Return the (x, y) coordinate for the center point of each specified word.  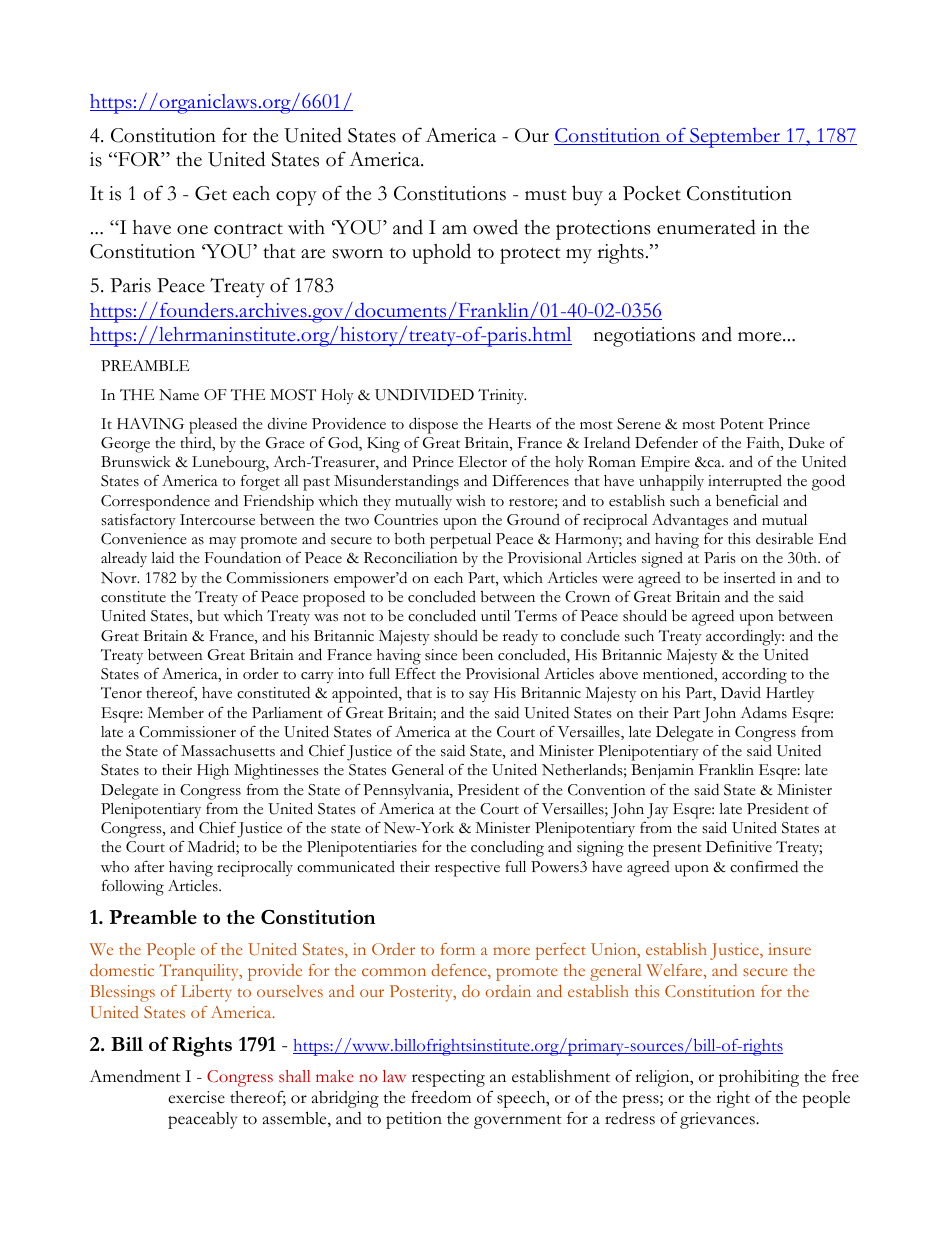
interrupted (745, 482)
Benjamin (662, 771)
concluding (507, 848)
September (735, 138)
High (213, 772)
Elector (483, 462)
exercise (196, 1097)
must (546, 195)
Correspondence (155, 502)
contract (248, 229)
